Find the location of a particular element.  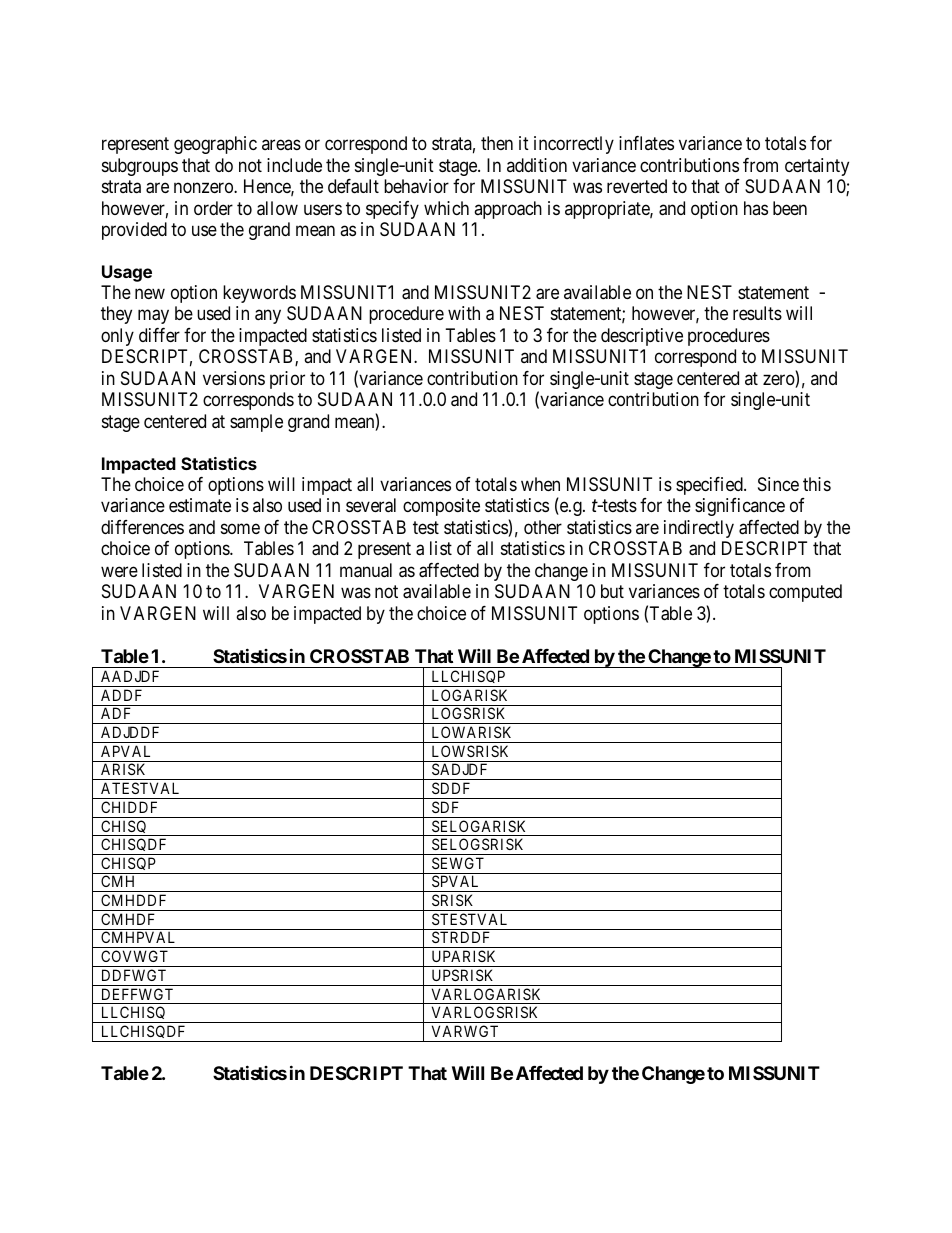

results is located at coordinates (757, 313).
